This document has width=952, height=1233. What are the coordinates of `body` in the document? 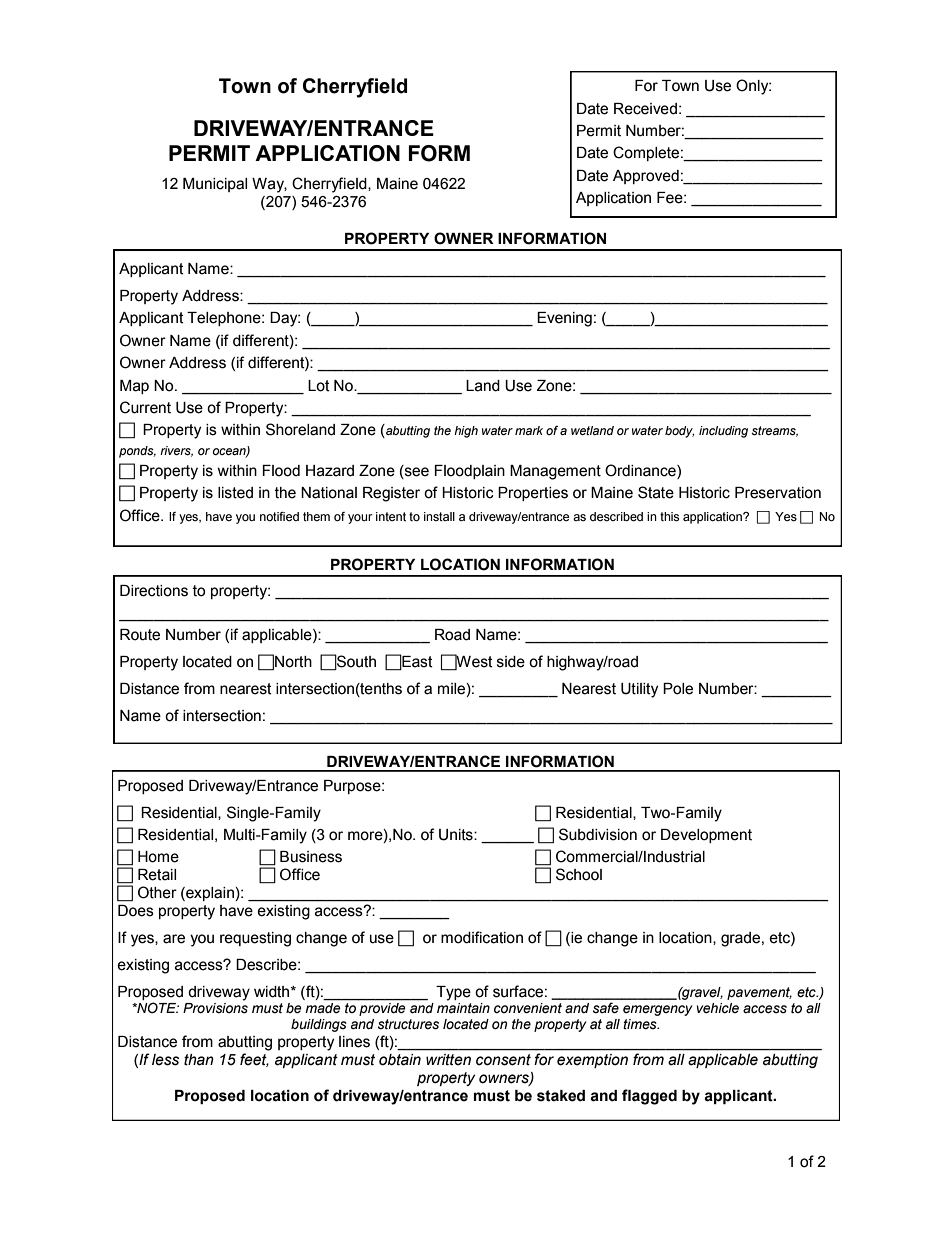 It's located at (680, 432).
